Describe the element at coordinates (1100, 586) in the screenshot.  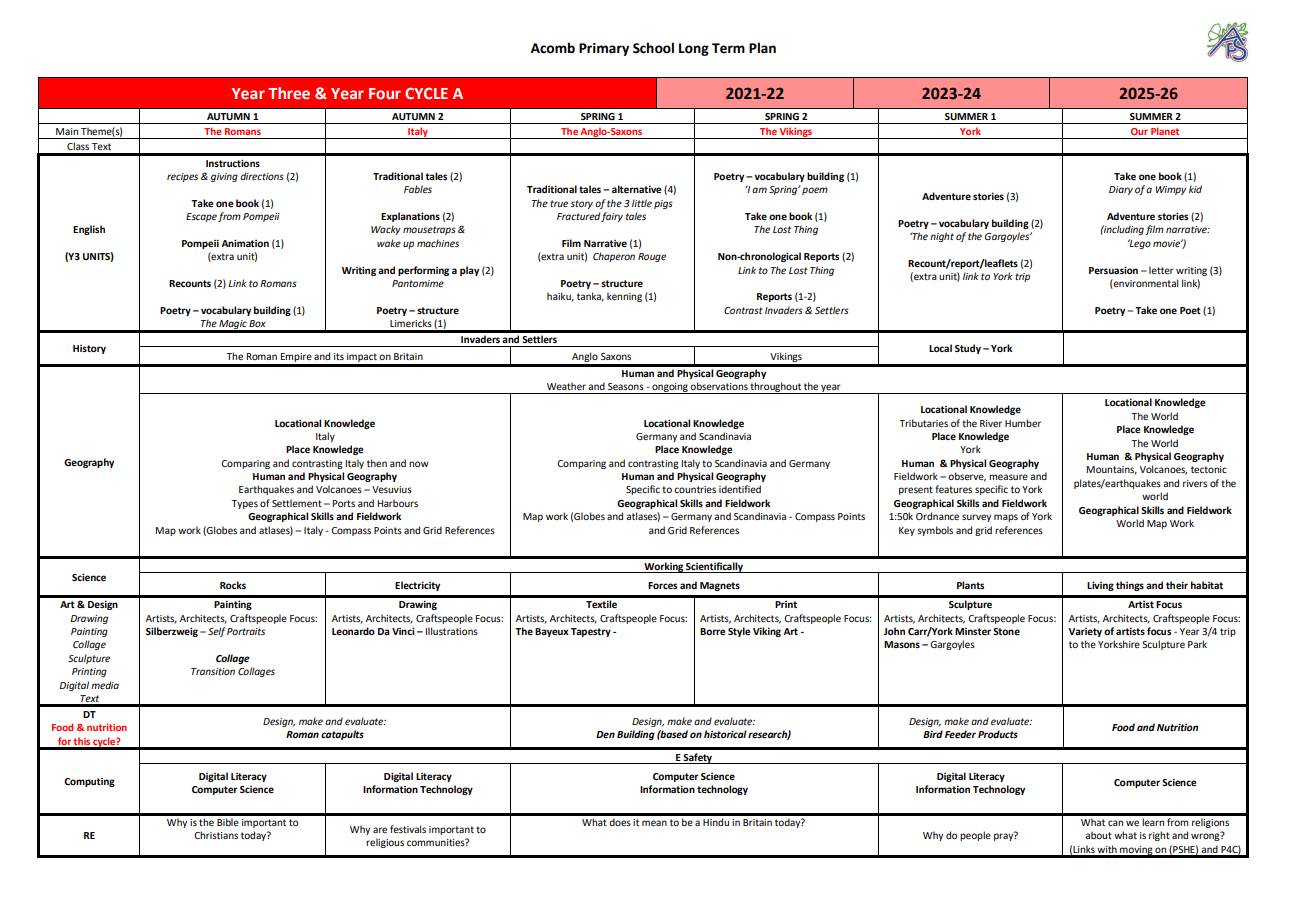
I see `Living` at that location.
